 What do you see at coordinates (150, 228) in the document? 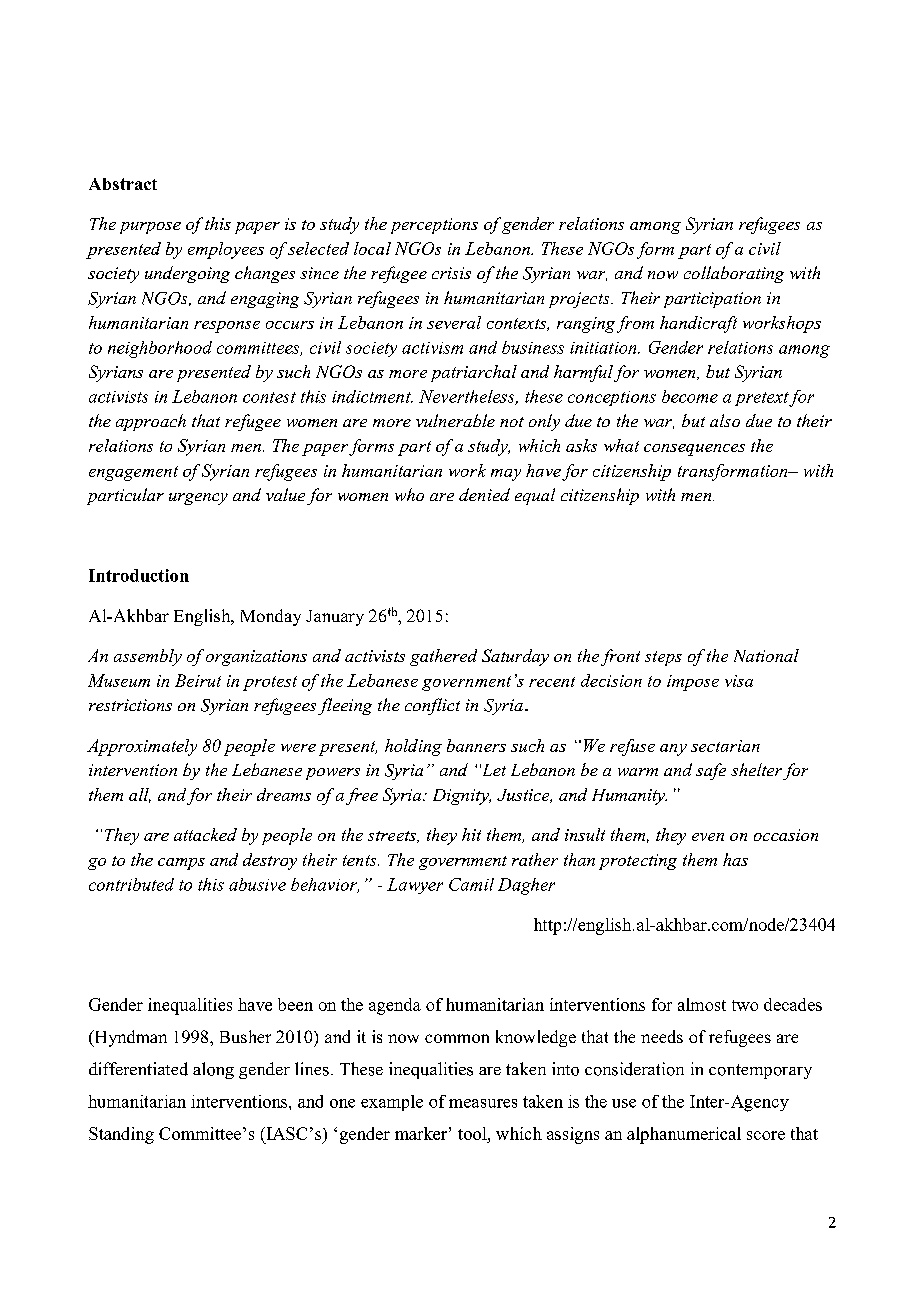
I see `purpose` at bounding box center [150, 228].
